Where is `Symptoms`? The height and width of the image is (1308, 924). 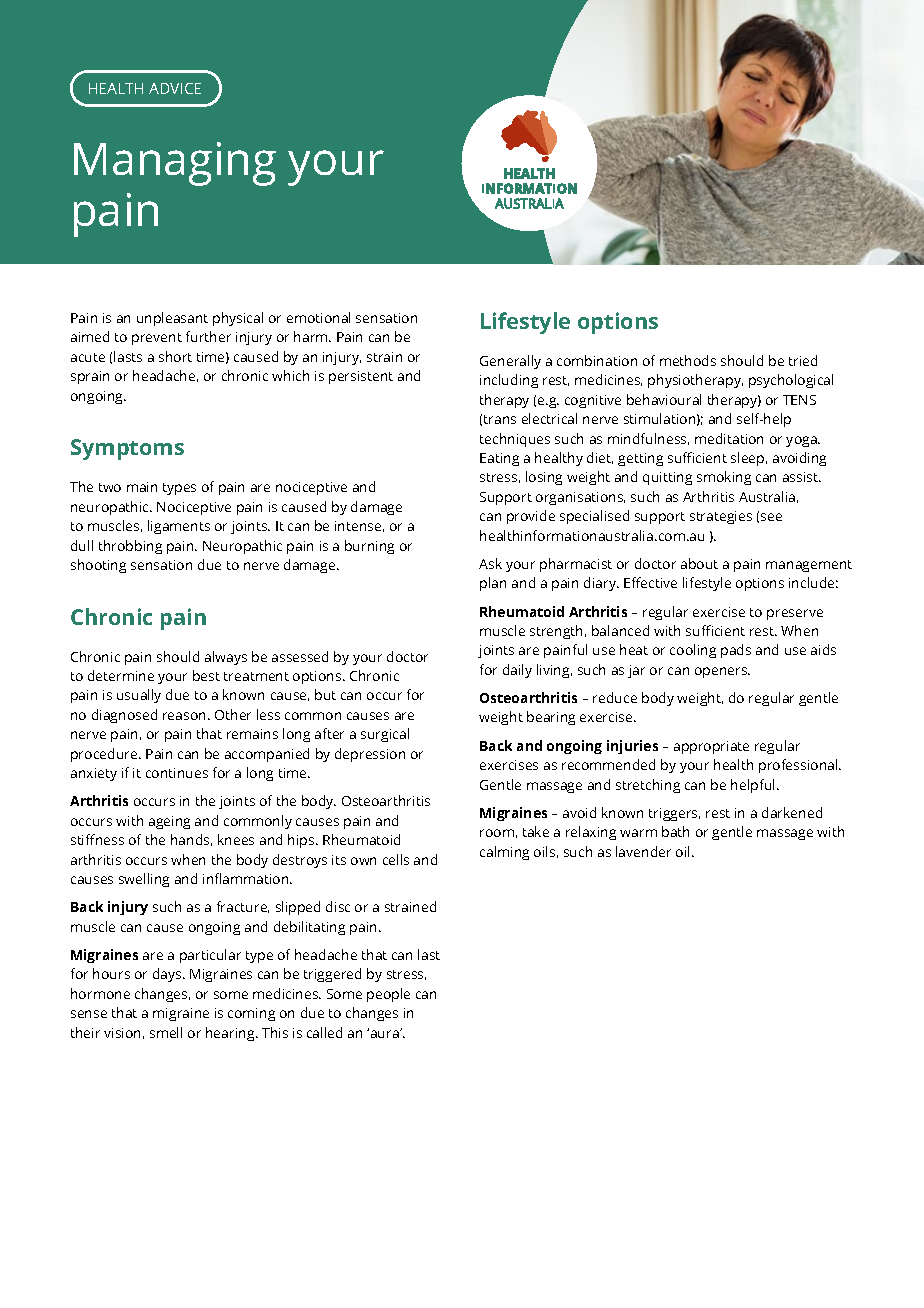
Symptoms is located at coordinates (127, 449).
